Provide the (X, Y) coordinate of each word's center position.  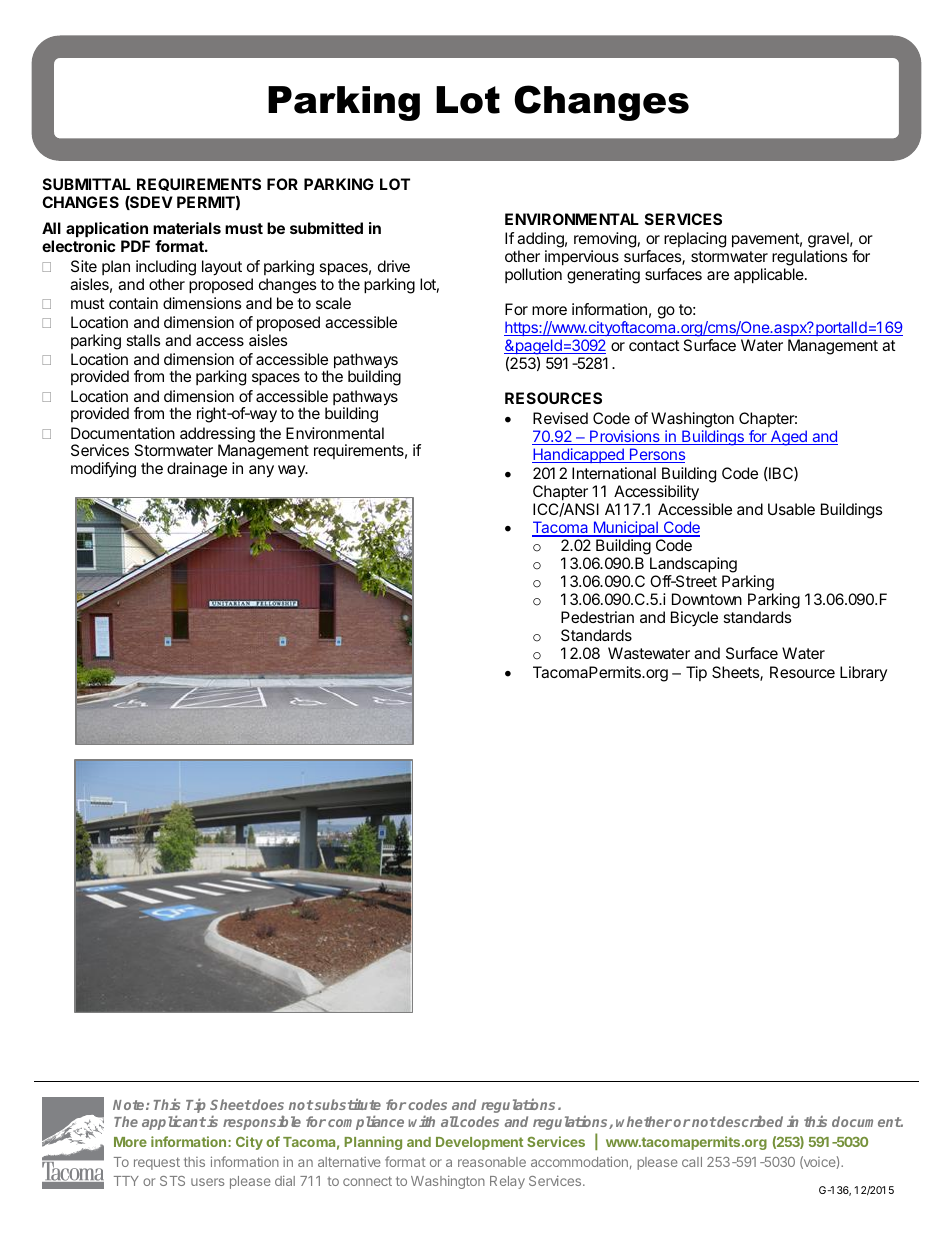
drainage (197, 470)
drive (394, 266)
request (157, 1163)
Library (863, 673)
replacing (695, 240)
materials (187, 228)
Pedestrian (597, 617)
